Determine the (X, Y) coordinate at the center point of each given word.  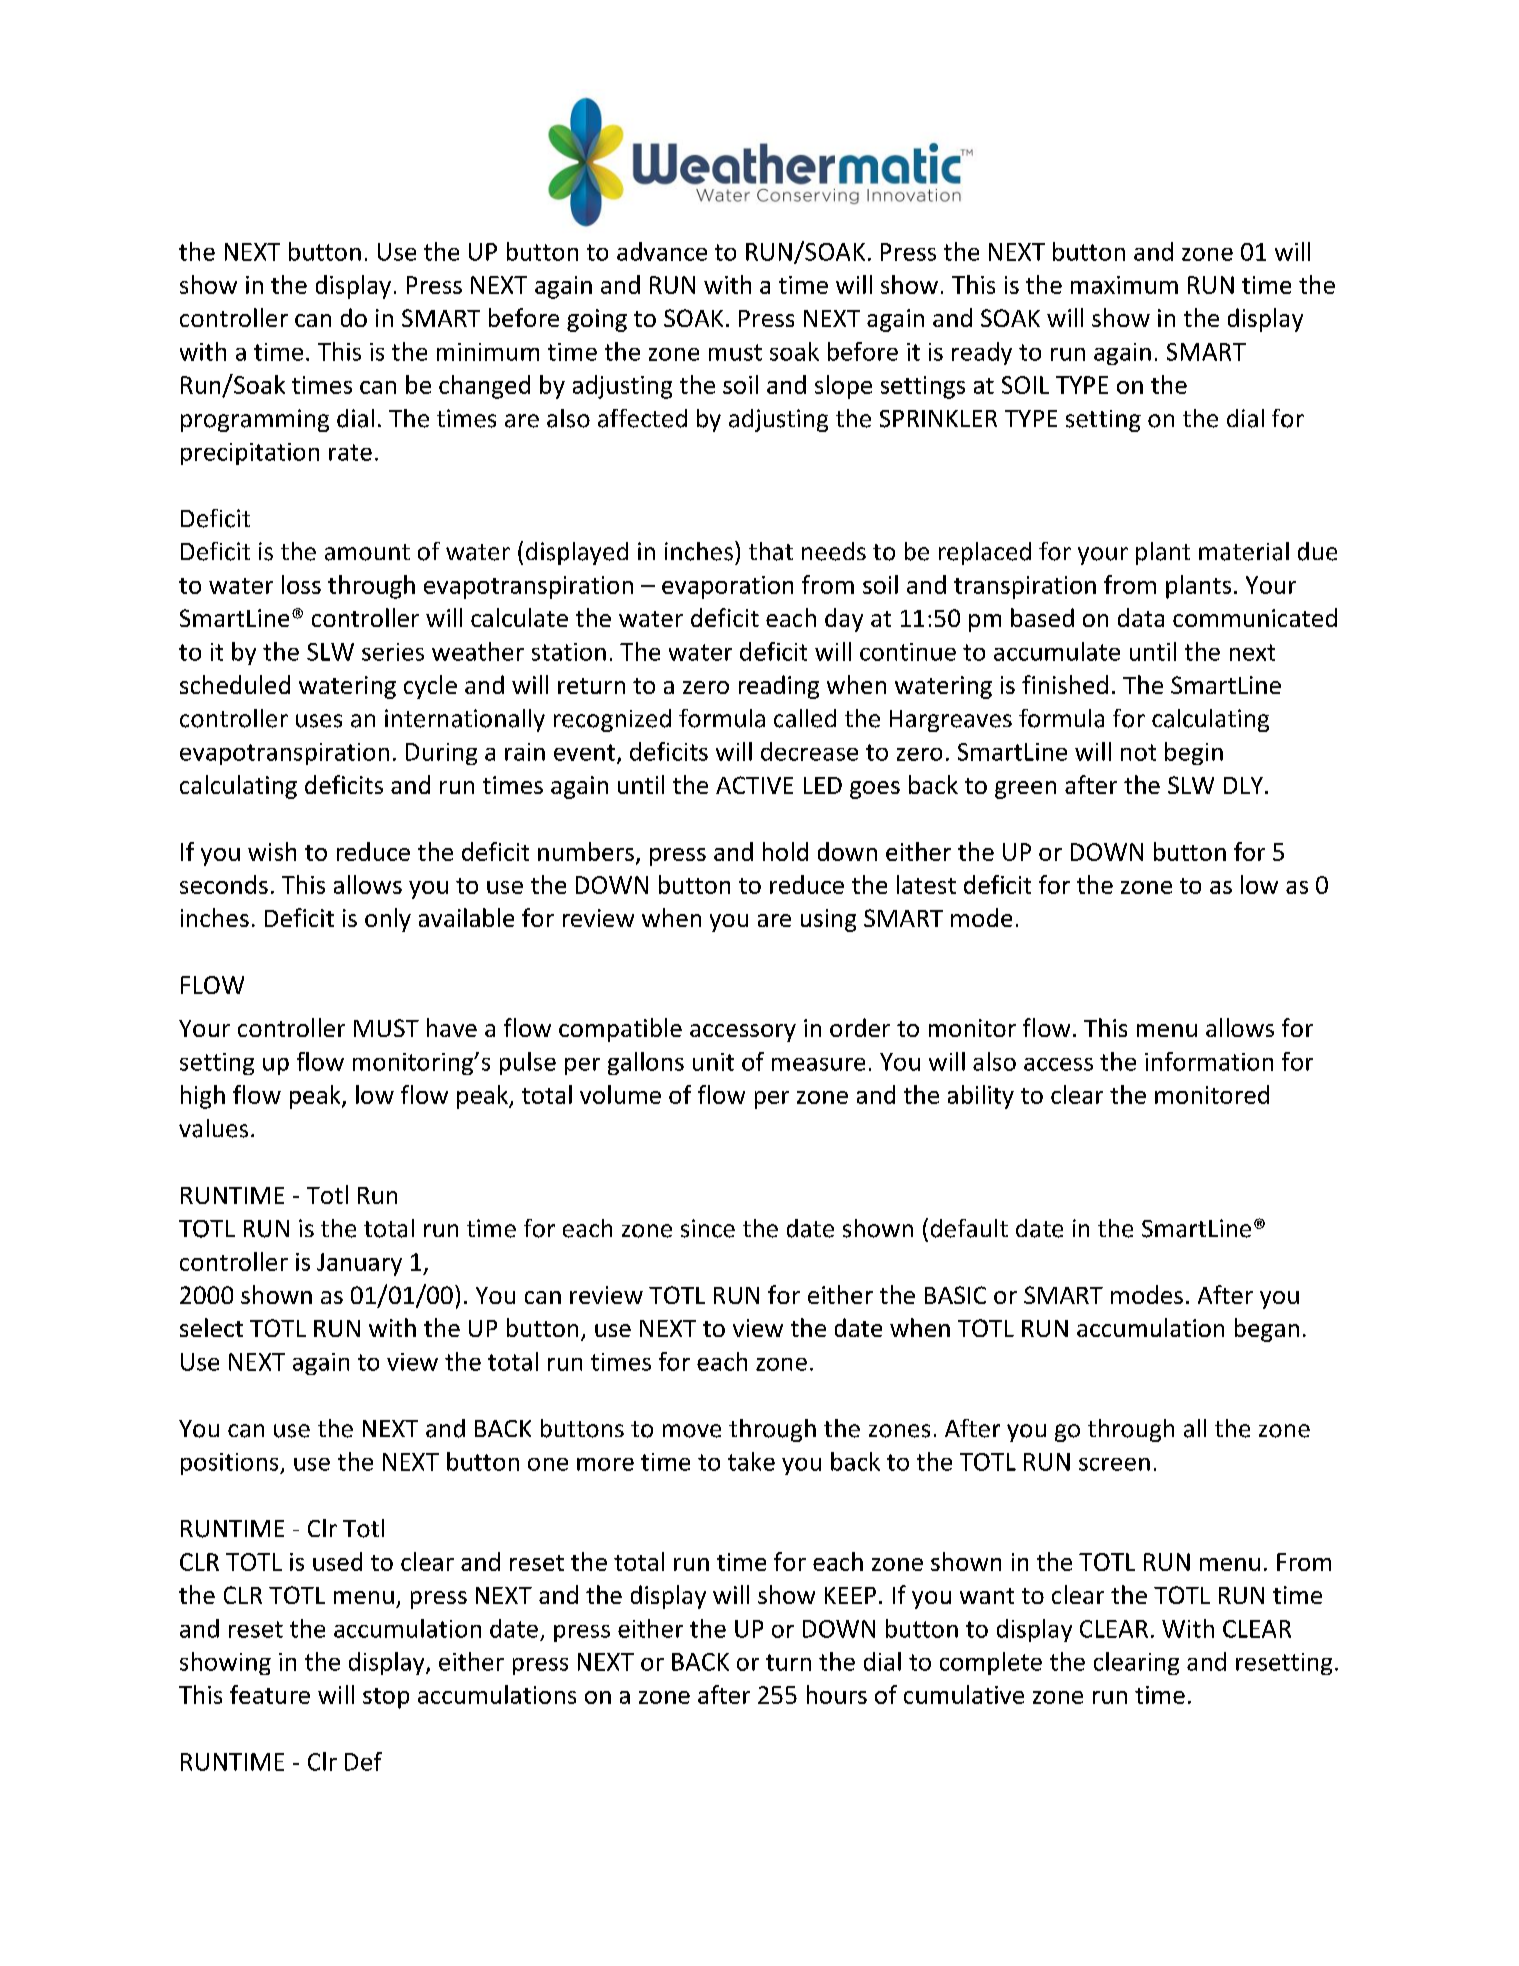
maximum (1124, 285)
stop (386, 1698)
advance (662, 251)
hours (837, 1694)
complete (991, 1663)
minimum (488, 352)
